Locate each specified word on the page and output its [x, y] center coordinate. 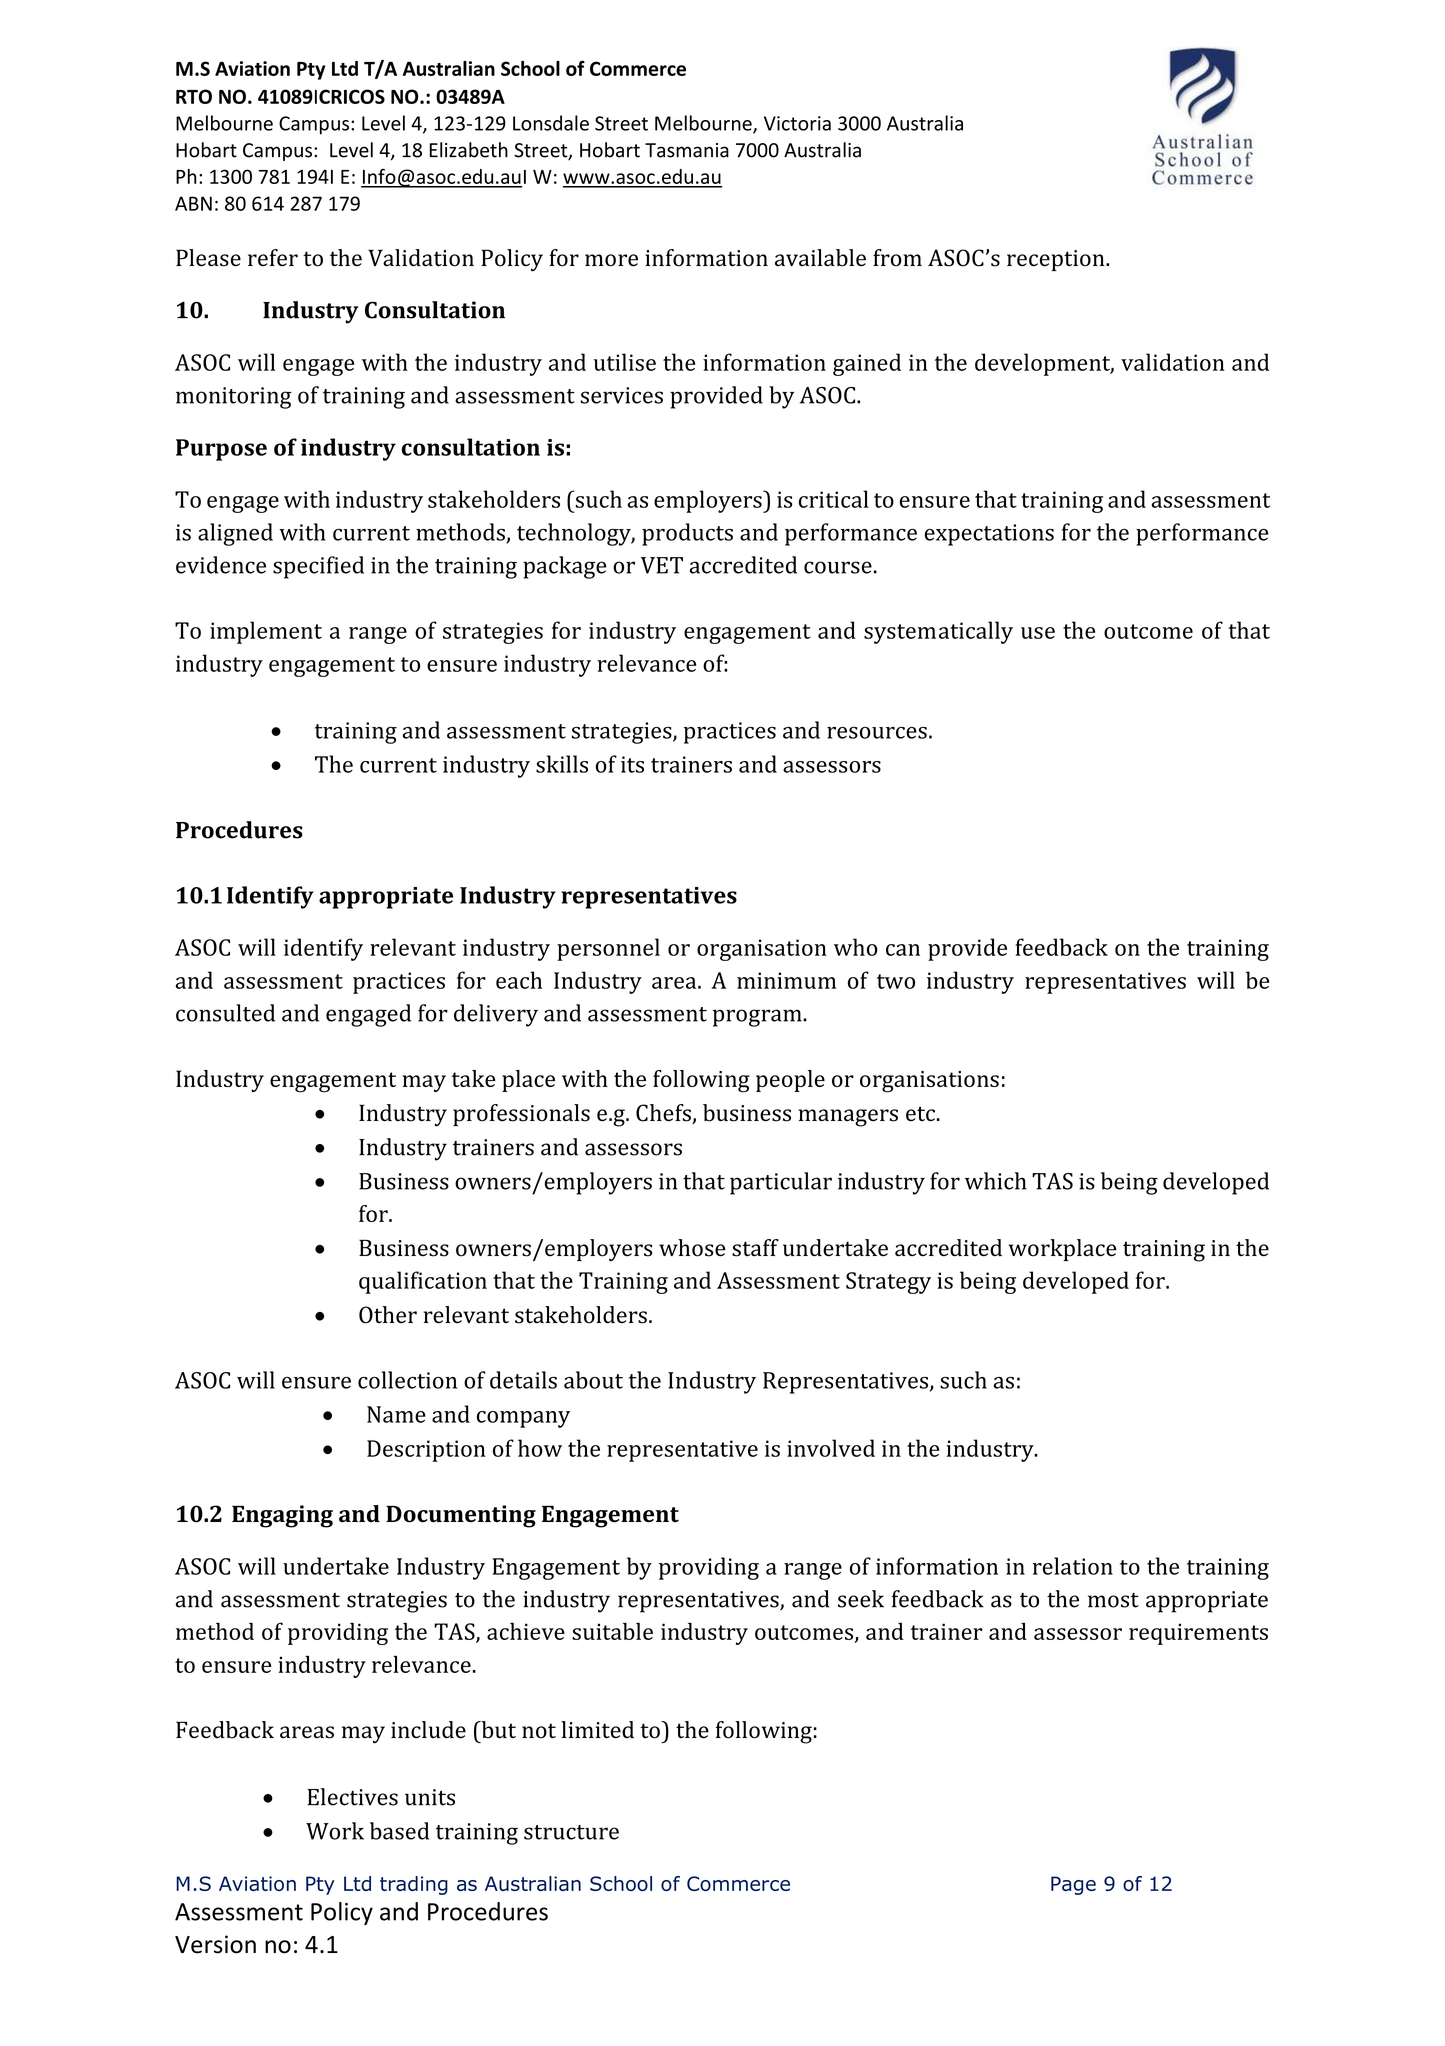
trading [414, 1885]
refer [273, 258]
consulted [225, 1013]
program [758, 1018]
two [896, 981]
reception [1057, 260]
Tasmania [687, 150]
